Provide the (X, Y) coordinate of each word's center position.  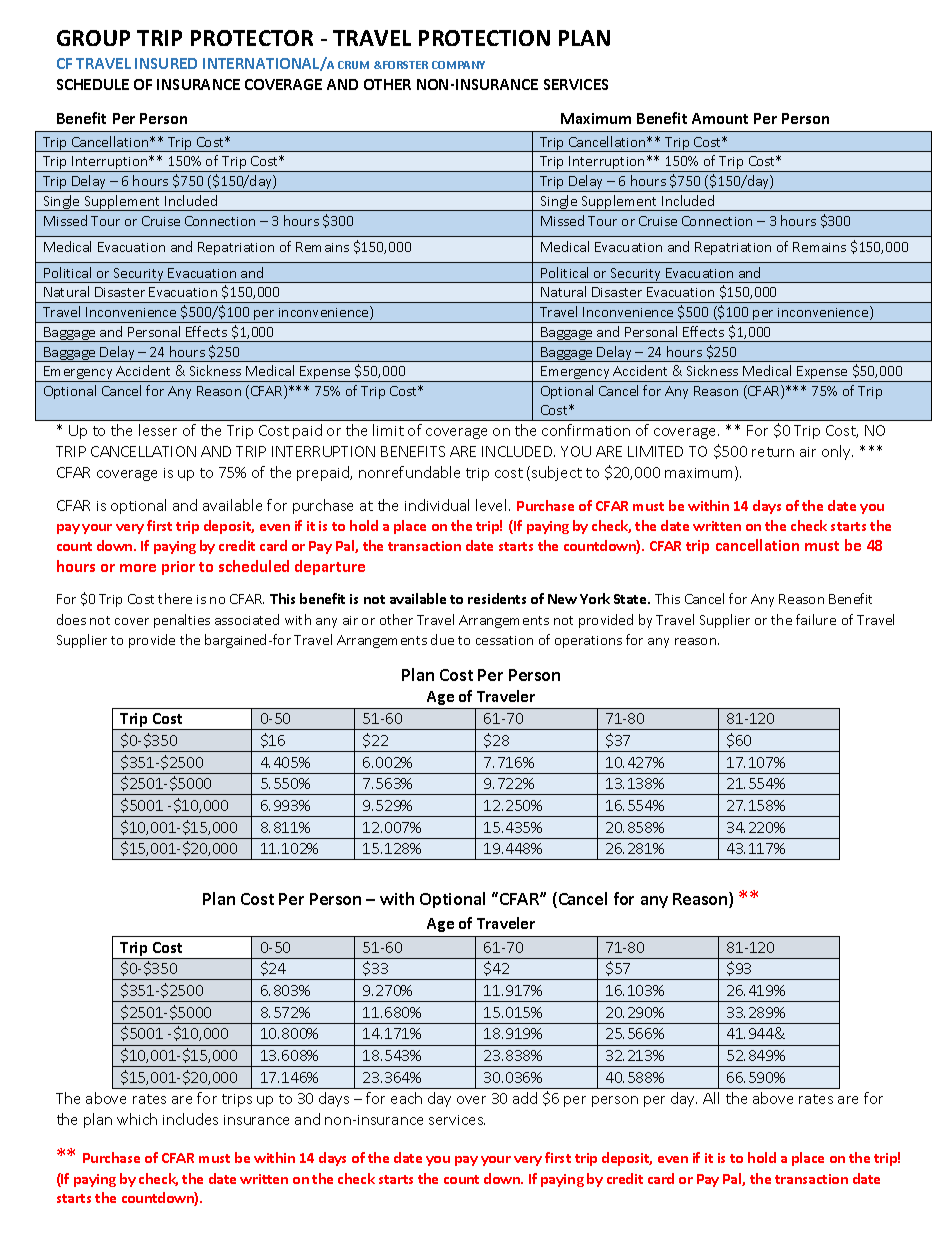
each (406, 1098)
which (137, 1119)
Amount (720, 118)
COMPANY (458, 65)
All (711, 1098)
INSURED (166, 63)
